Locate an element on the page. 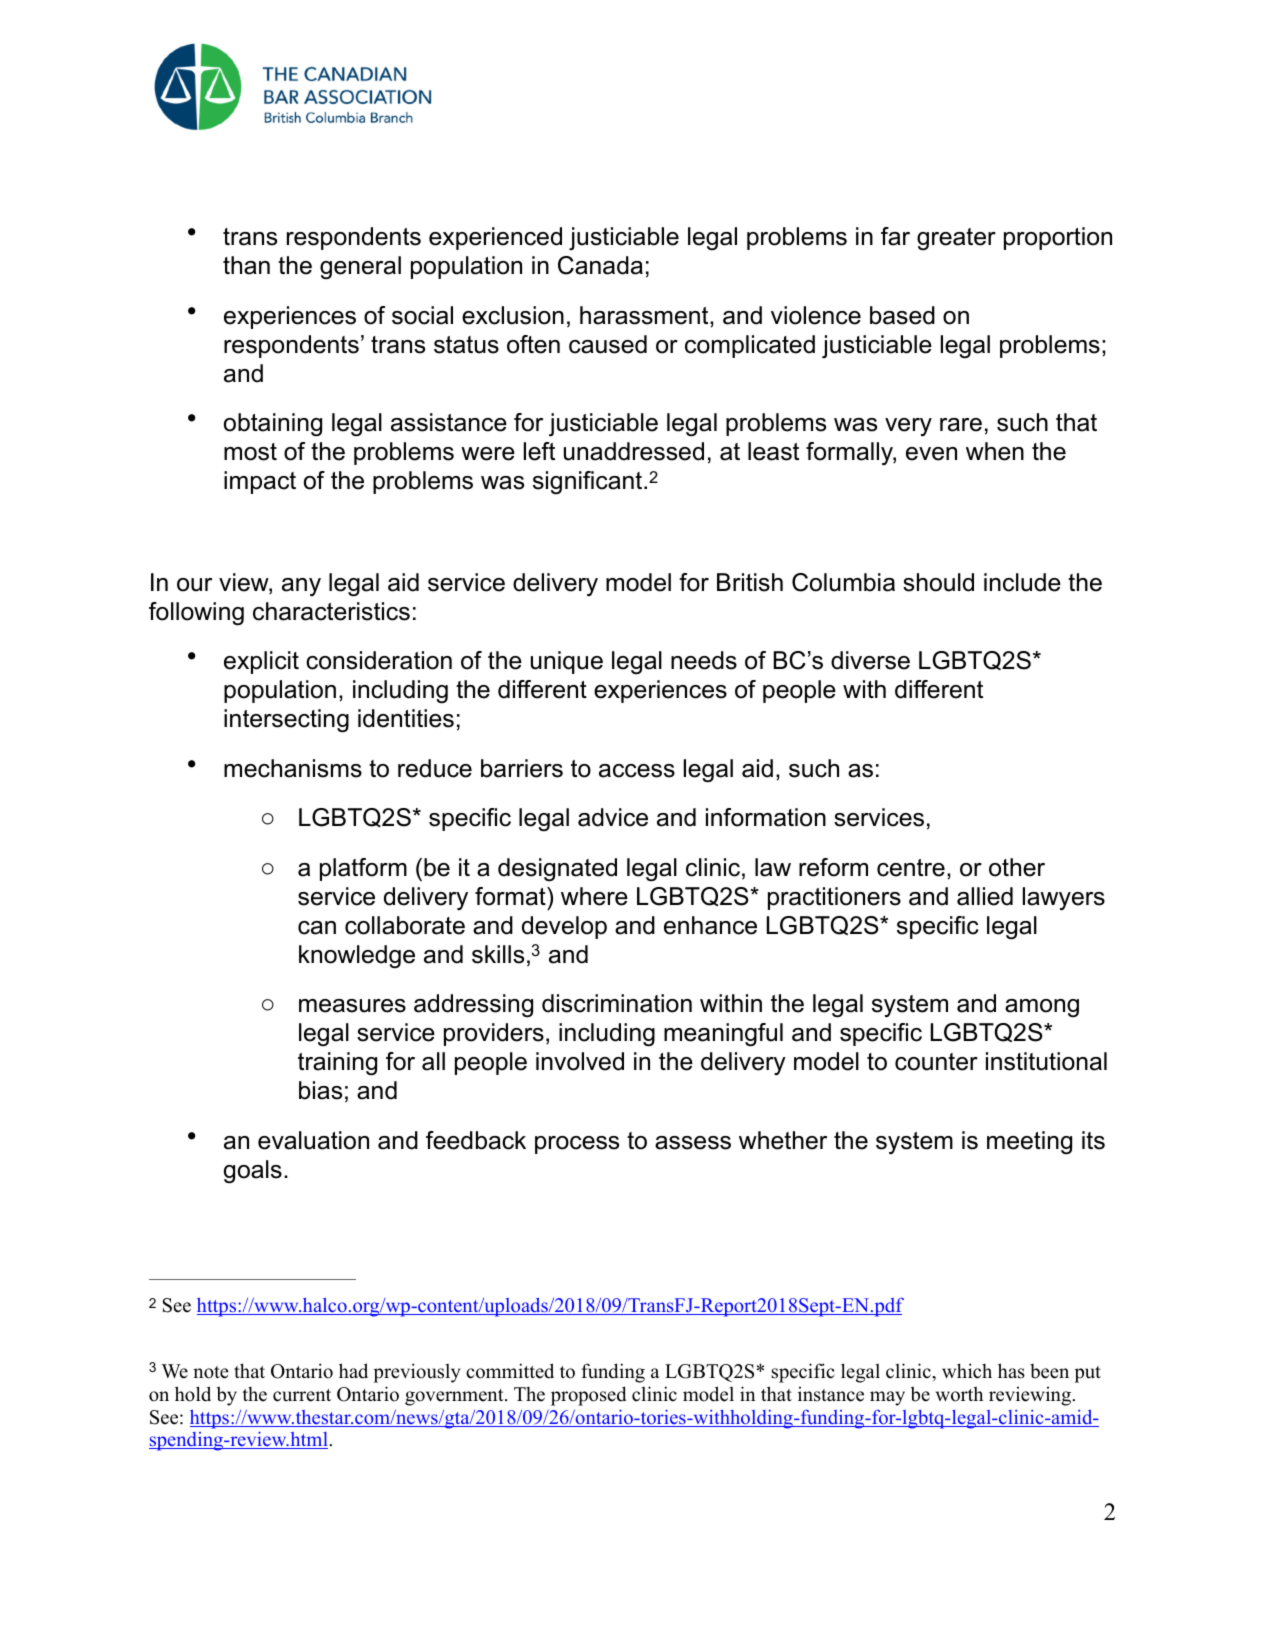 Image resolution: width=1265 pixels, height=1637 pixels. needs is located at coordinates (704, 660).
